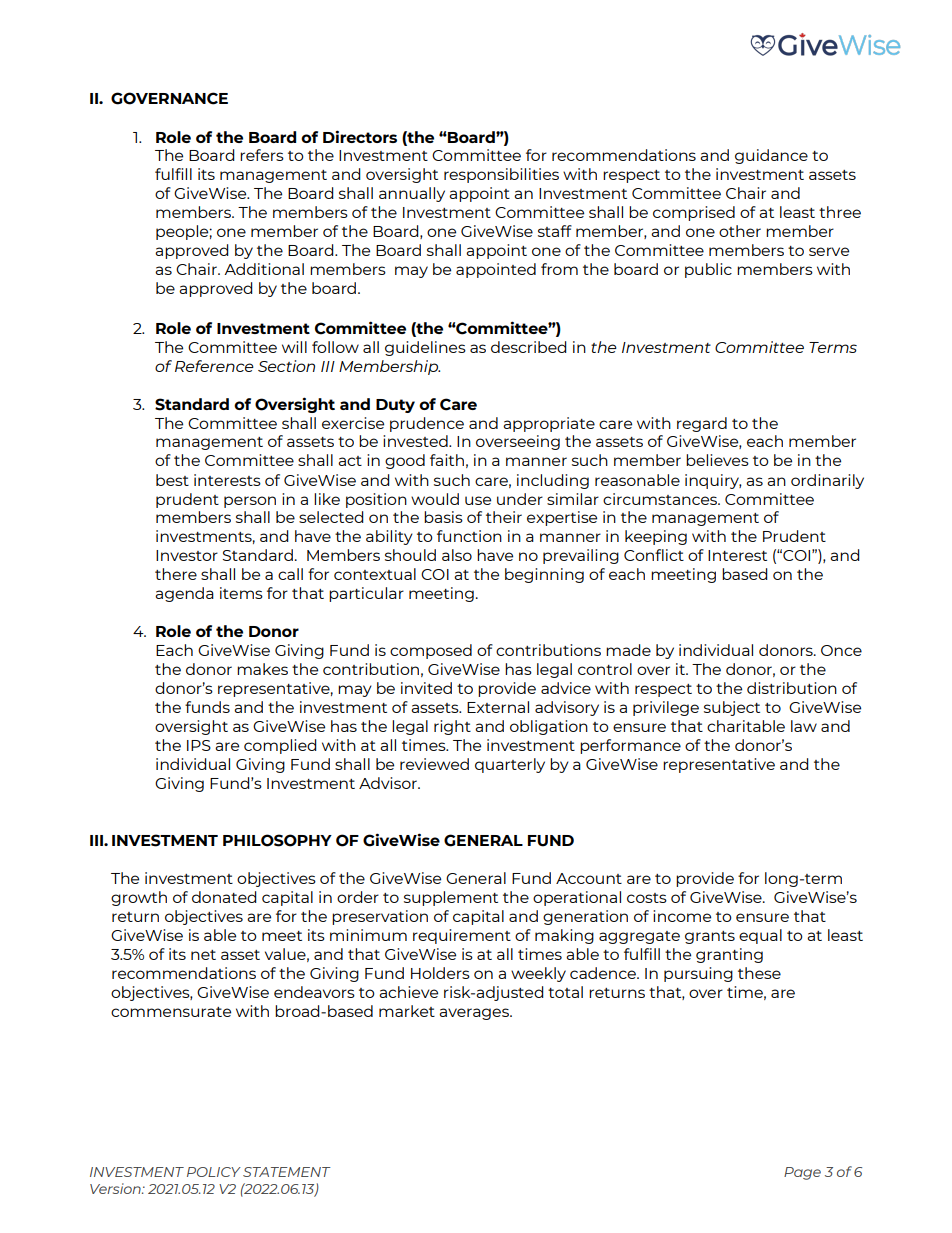 The height and width of the screenshot is (1233, 952). I want to click on guidance, so click(771, 156).
